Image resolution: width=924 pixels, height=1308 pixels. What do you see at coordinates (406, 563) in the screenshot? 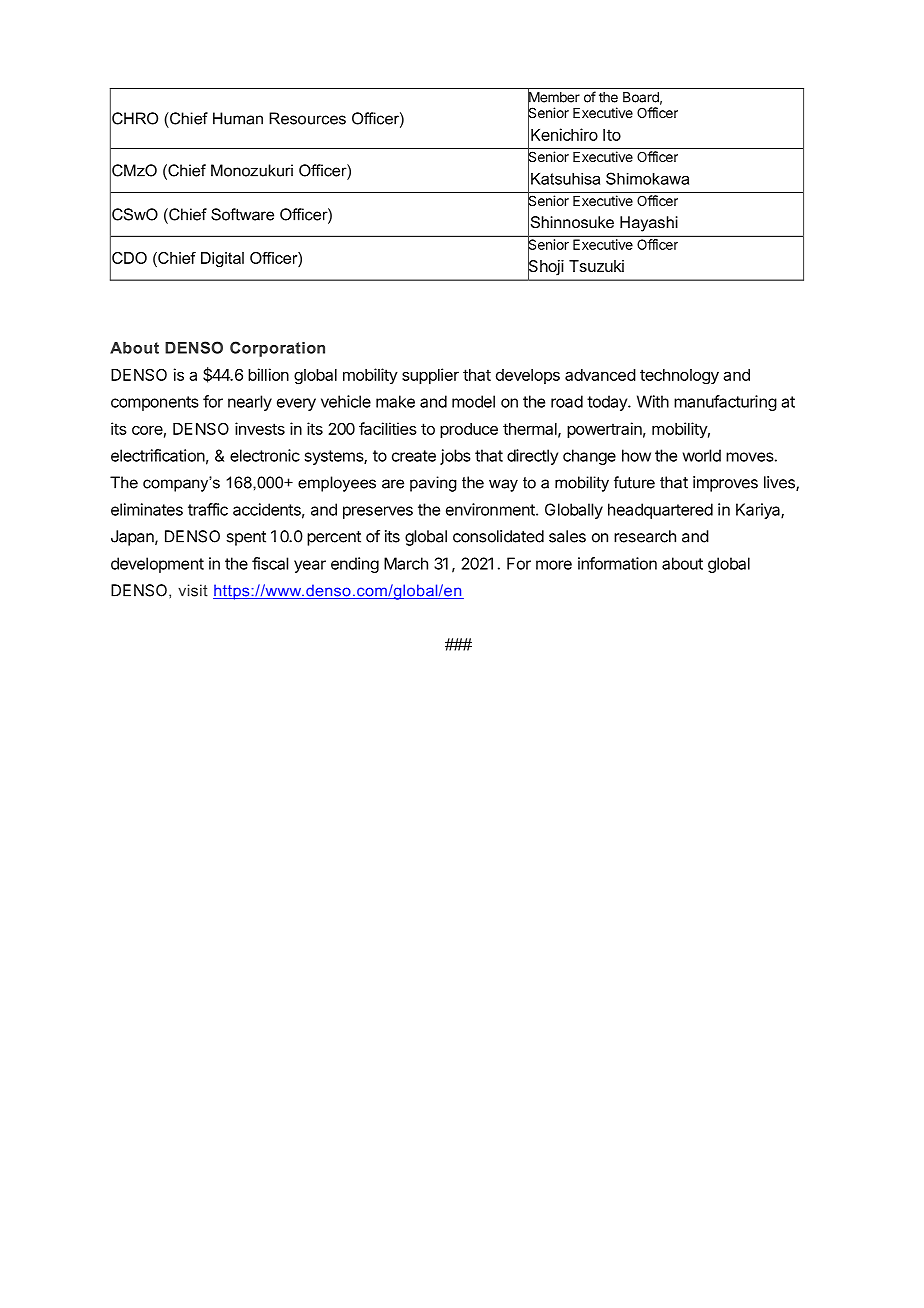
I see `March` at bounding box center [406, 563].
